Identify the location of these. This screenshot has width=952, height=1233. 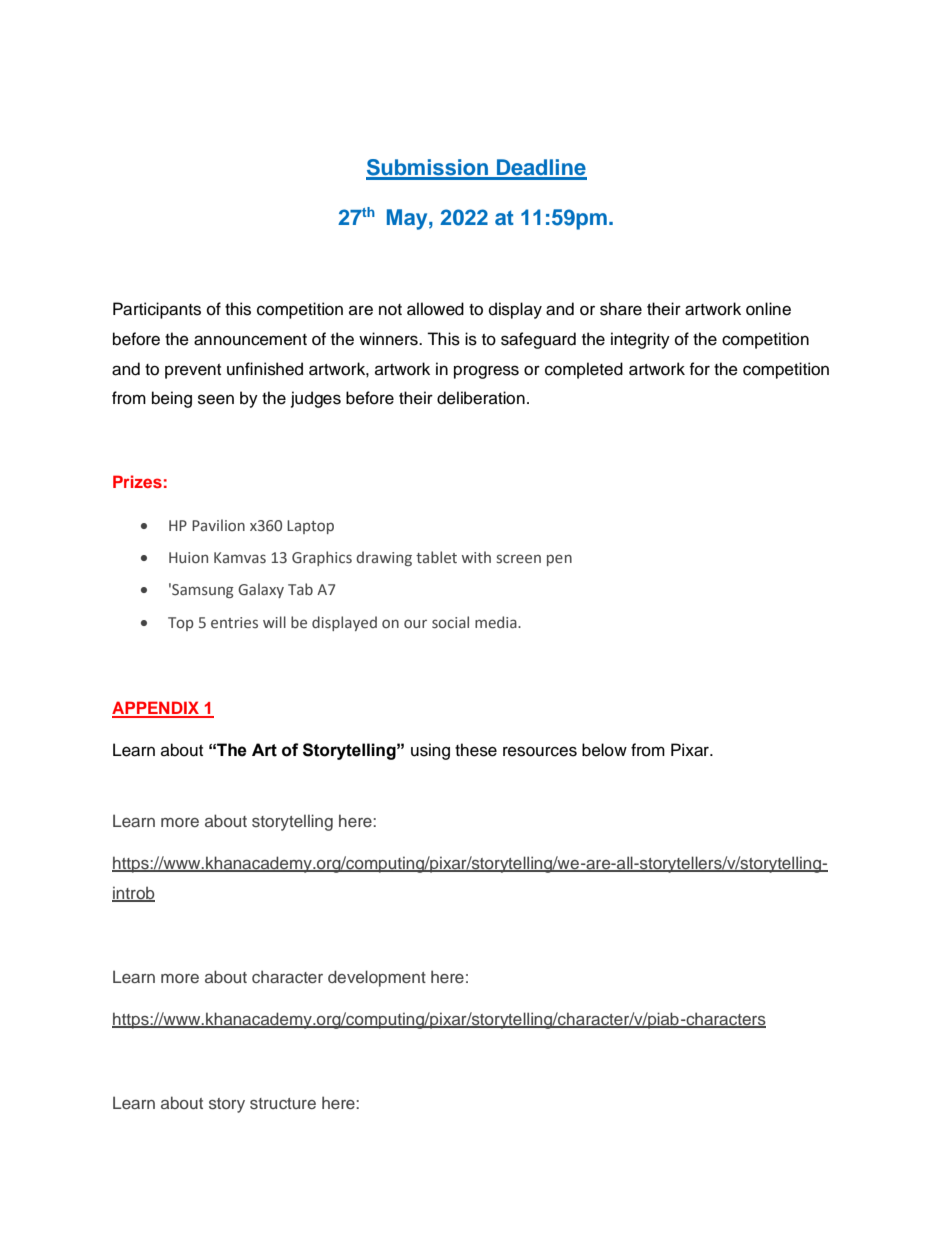
(476, 750).
